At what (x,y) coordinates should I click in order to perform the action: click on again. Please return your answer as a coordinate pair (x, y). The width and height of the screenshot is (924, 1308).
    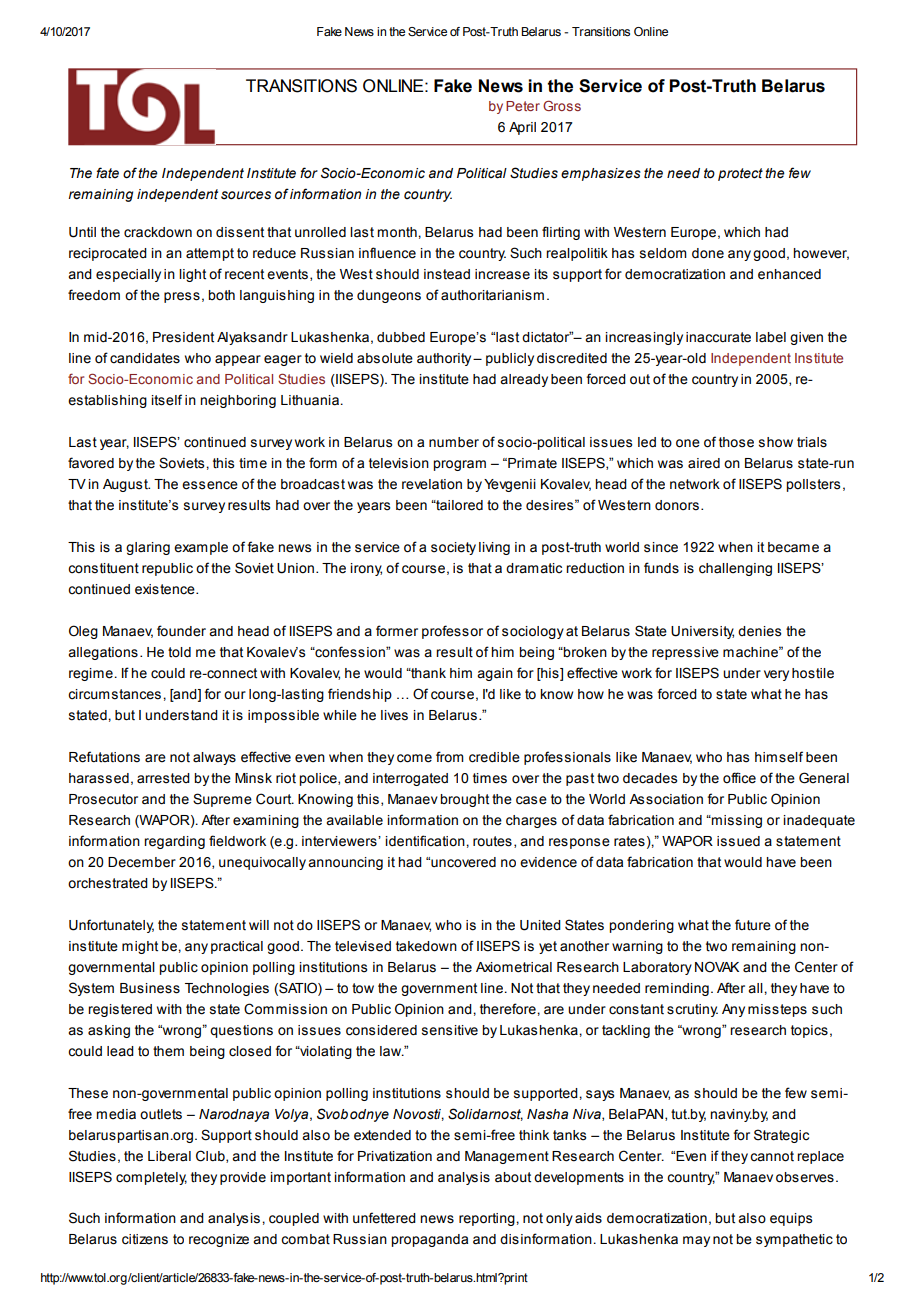
    Looking at the image, I should click on (495, 674).
